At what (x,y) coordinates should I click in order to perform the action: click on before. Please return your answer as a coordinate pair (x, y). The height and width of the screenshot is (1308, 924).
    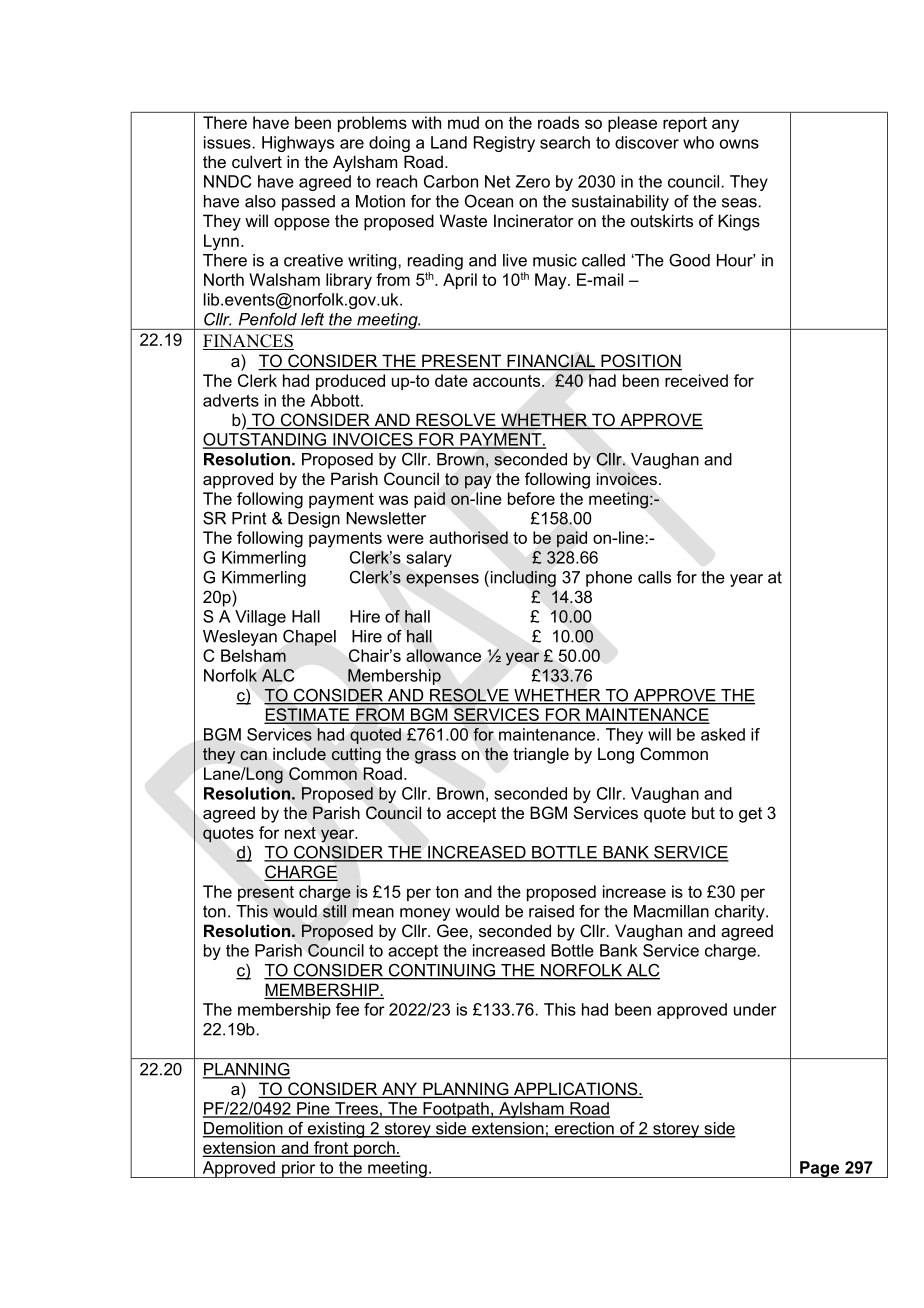
    Looking at the image, I should click on (531, 498).
